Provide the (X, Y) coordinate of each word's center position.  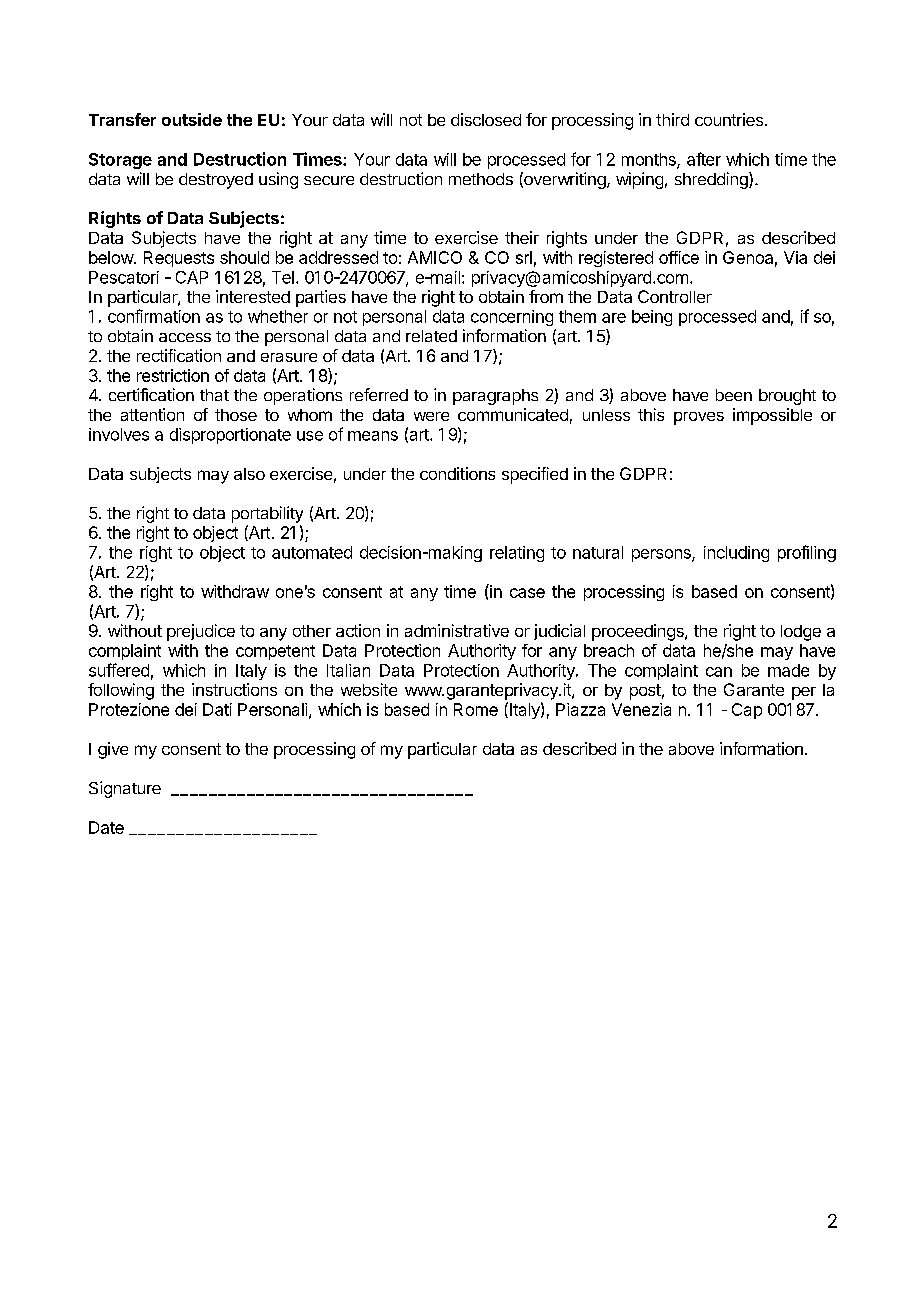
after (704, 159)
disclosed (486, 119)
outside (192, 119)
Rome (476, 709)
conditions (457, 473)
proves (699, 418)
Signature (125, 789)
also (249, 474)
